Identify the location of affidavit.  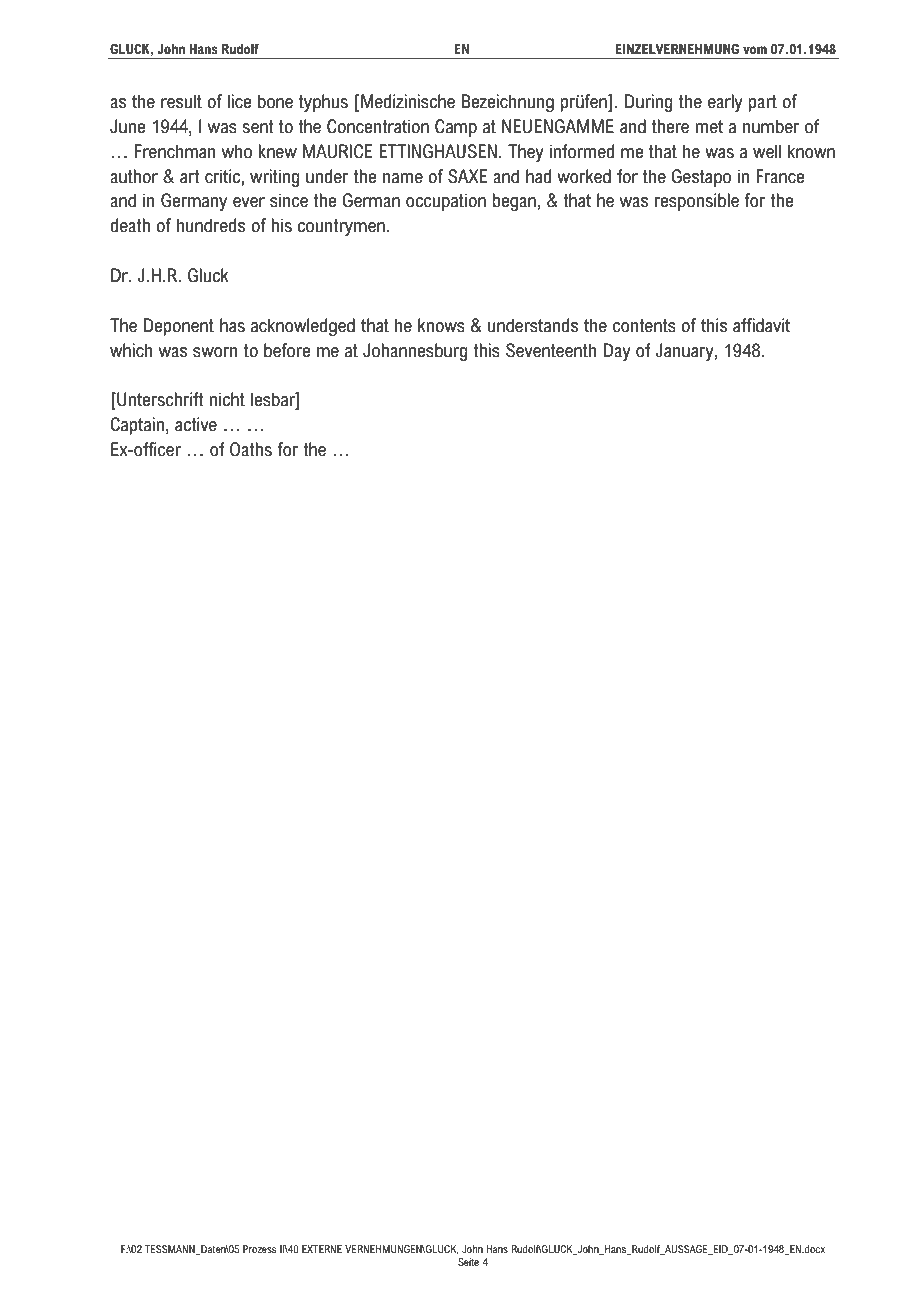
(761, 325).
